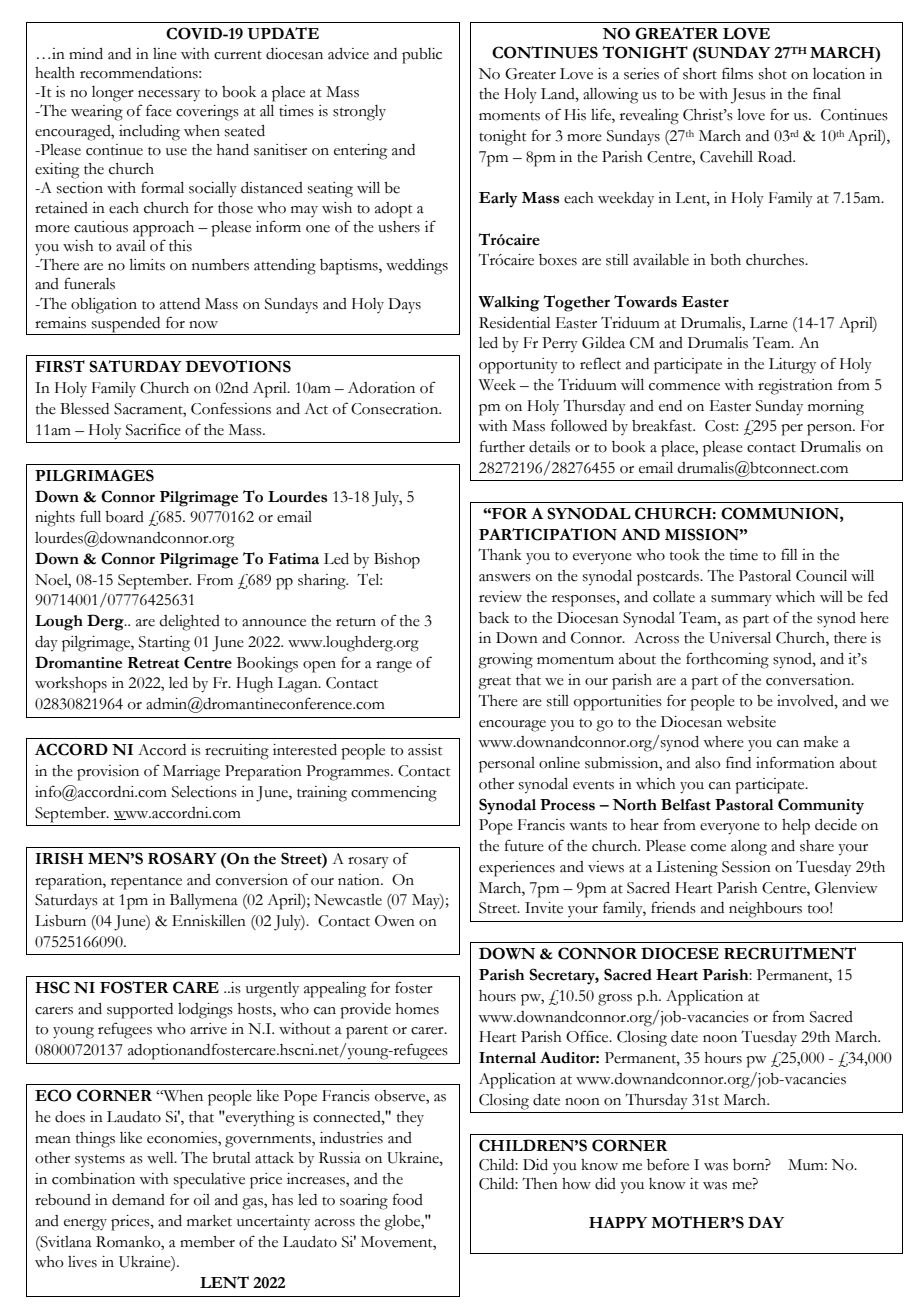 This image has height=1308, width=924. Describe the element at coordinates (126, 326) in the image. I see `suspended` at that location.
